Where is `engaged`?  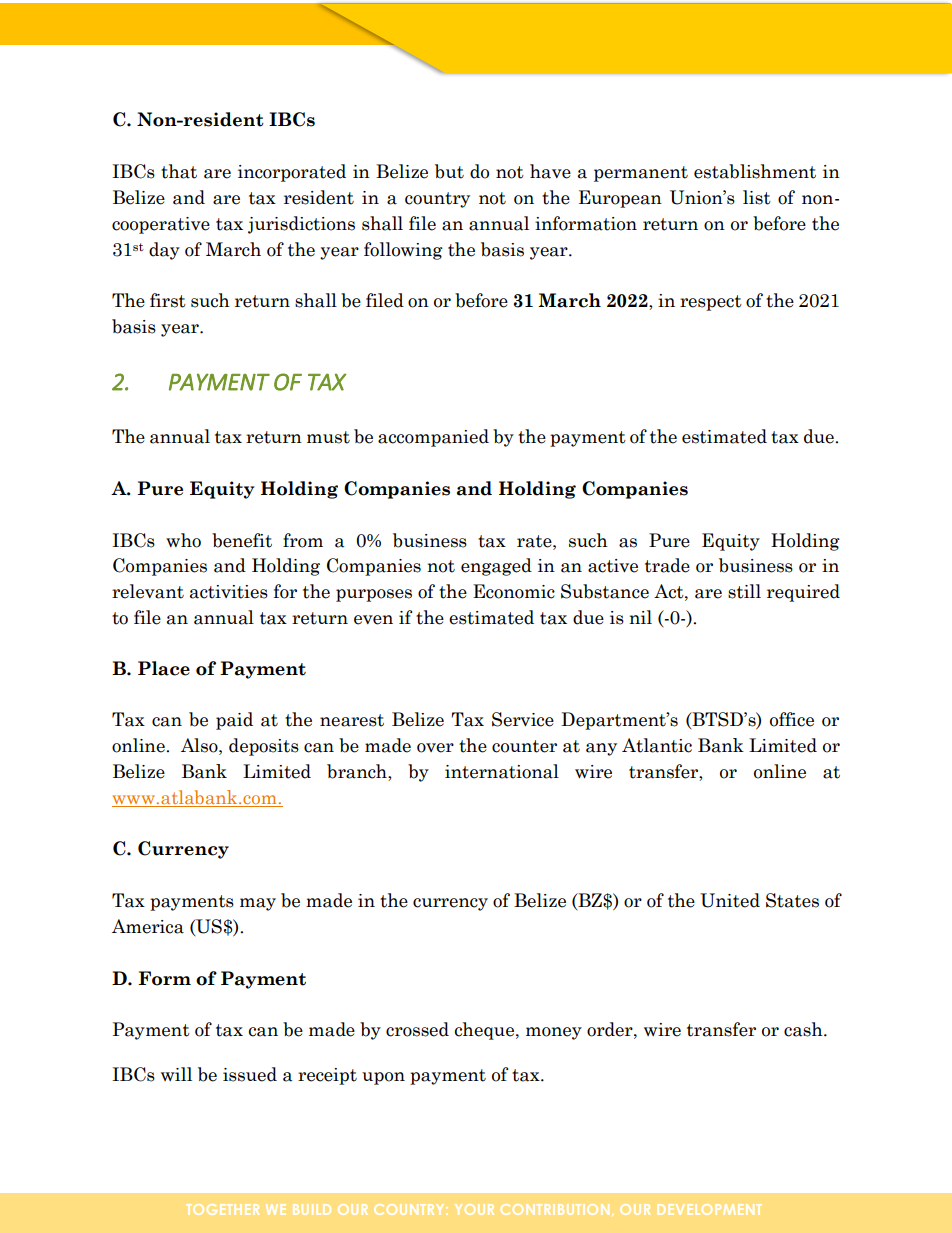 engaged is located at coordinates (496, 567).
